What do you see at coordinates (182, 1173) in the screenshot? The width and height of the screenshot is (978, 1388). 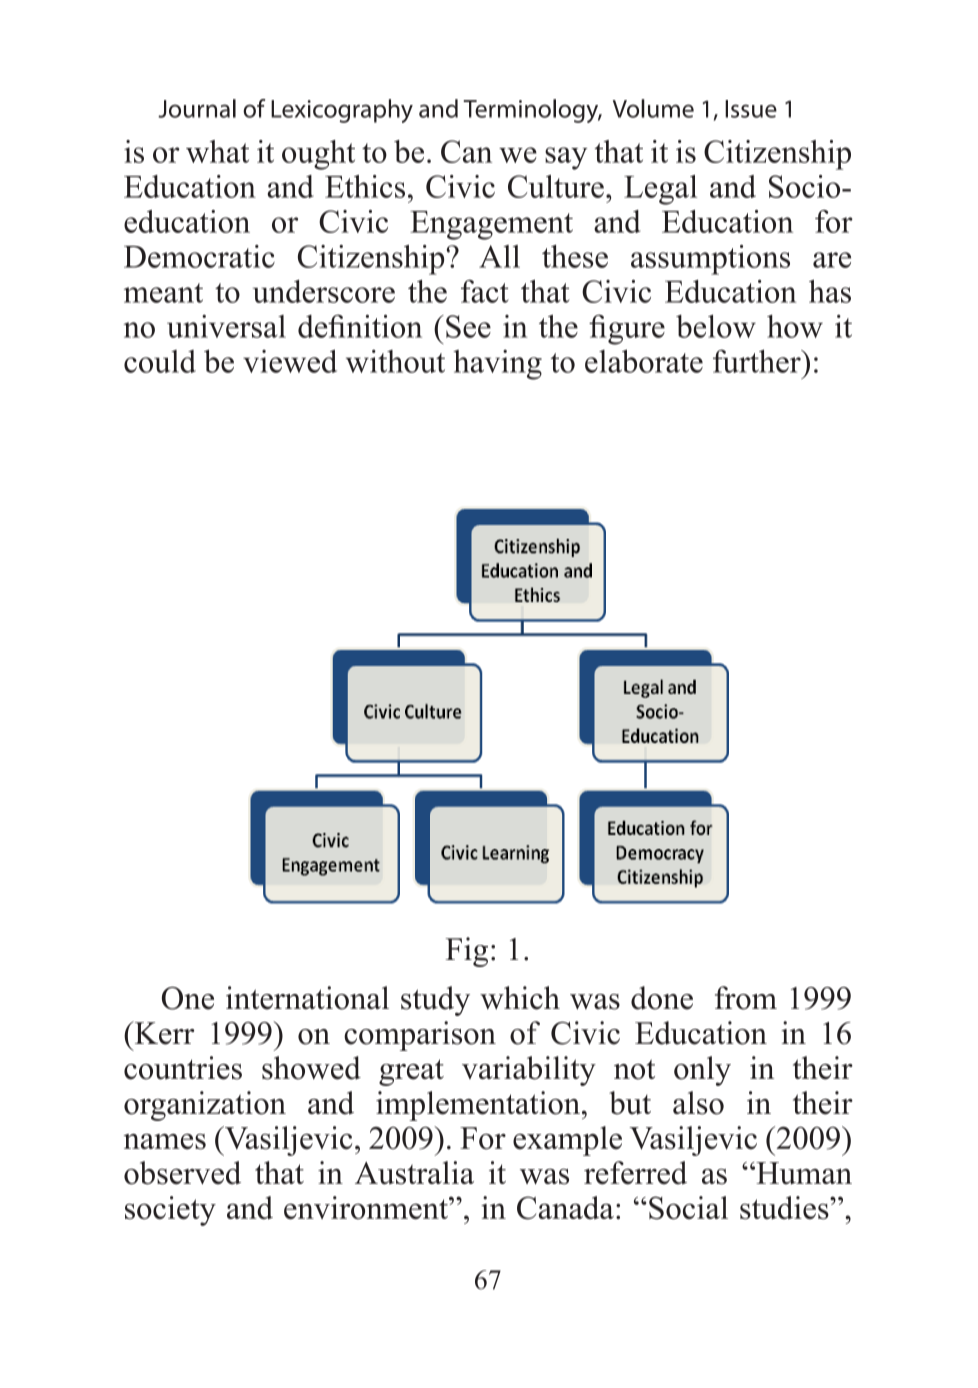 I see `observed` at bounding box center [182, 1173].
